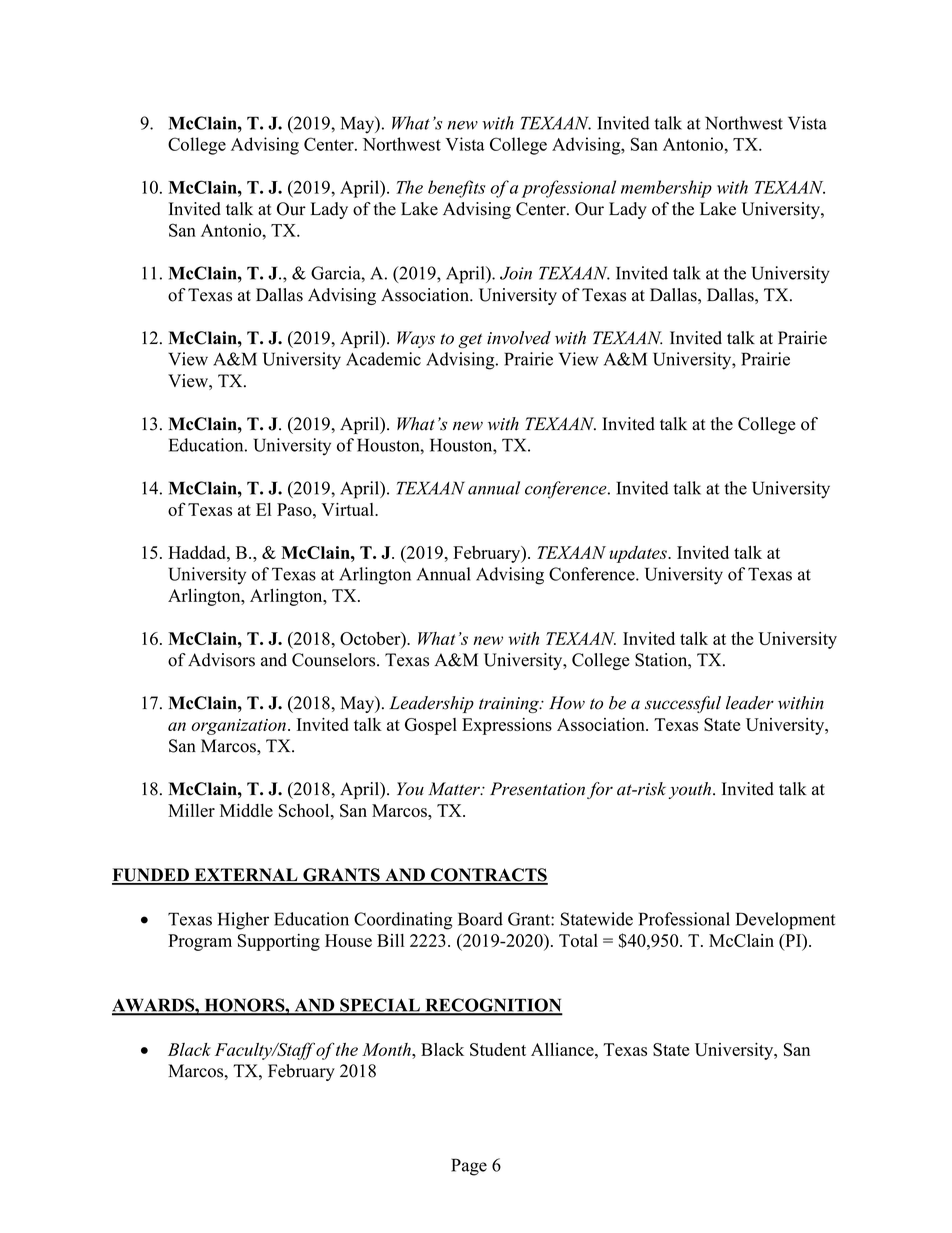  Describe the element at coordinates (666, 189) in the document. I see `membership` at that location.
